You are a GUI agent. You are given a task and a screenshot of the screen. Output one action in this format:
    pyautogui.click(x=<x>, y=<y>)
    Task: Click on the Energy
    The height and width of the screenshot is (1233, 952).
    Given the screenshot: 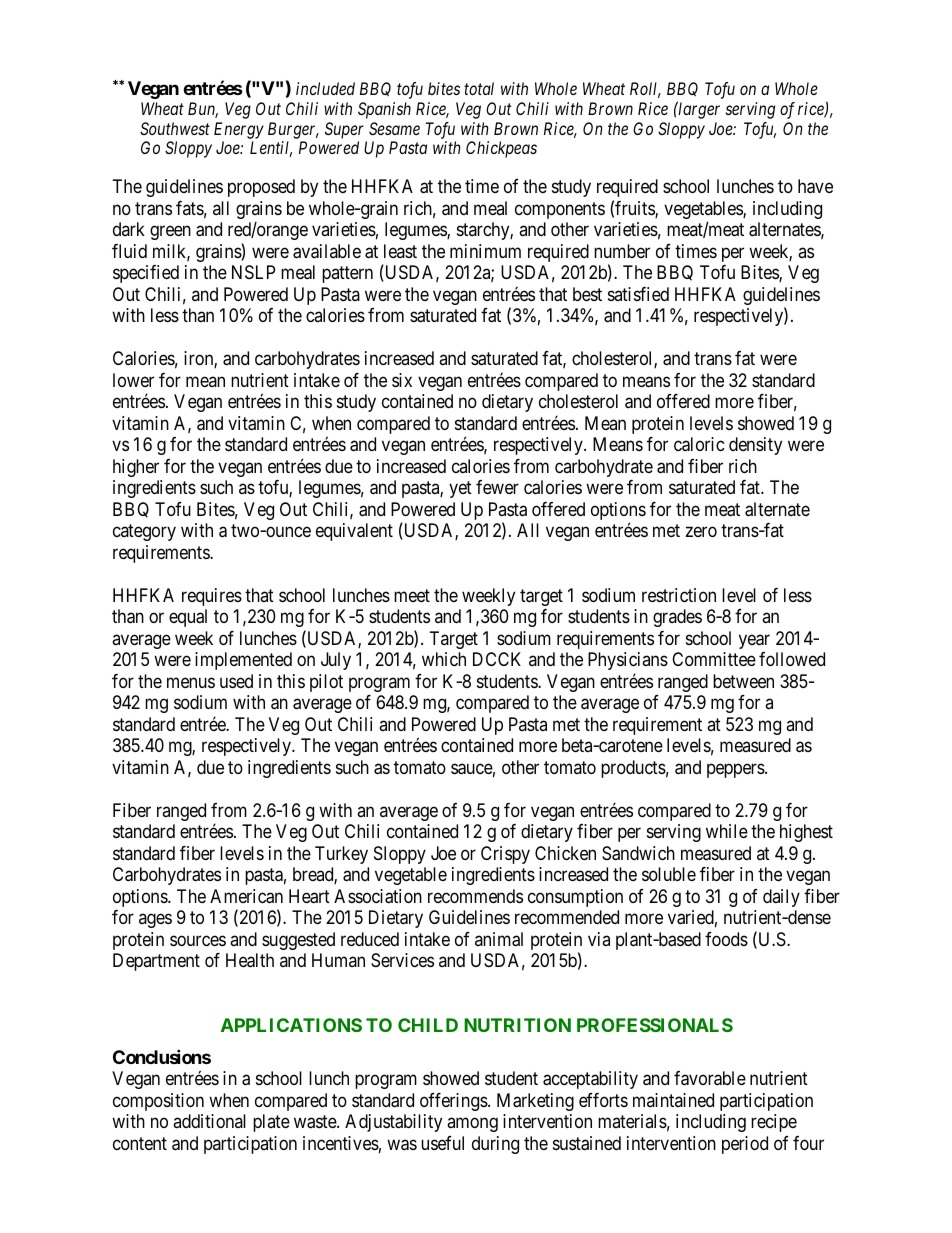 What is the action you would take?
    pyautogui.click(x=239, y=130)
